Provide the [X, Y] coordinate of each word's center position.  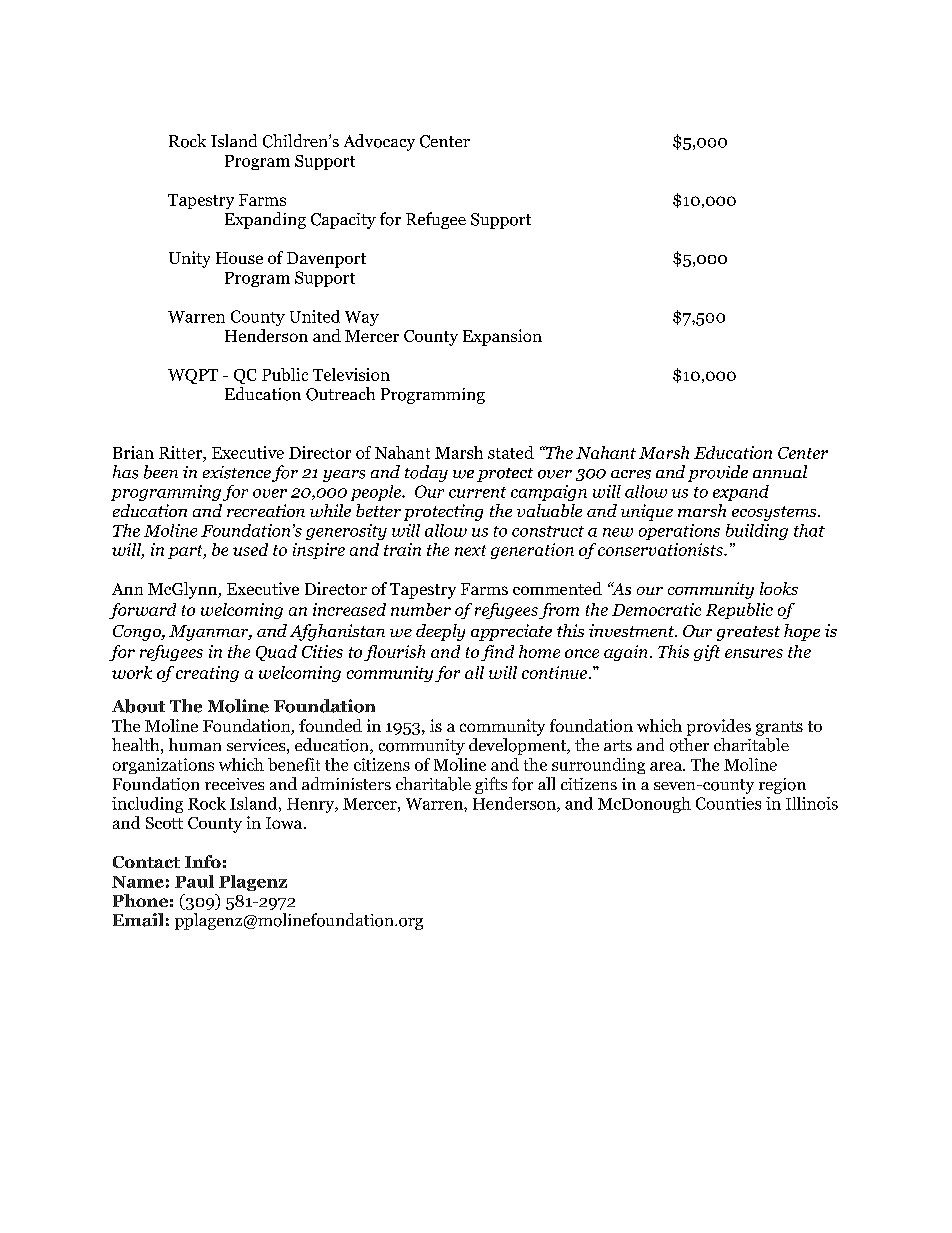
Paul [194, 881]
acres [631, 474]
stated [511, 452]
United [315, 316]
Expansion [502, 337]
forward [142, 611]
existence [237, 472]
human [195, 744]
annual [780, 471]
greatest [748, 633]
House [239, 258]
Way [362, 318]
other [689, 745]
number [421, 609]
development [519, 746]
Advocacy [379, 142]
